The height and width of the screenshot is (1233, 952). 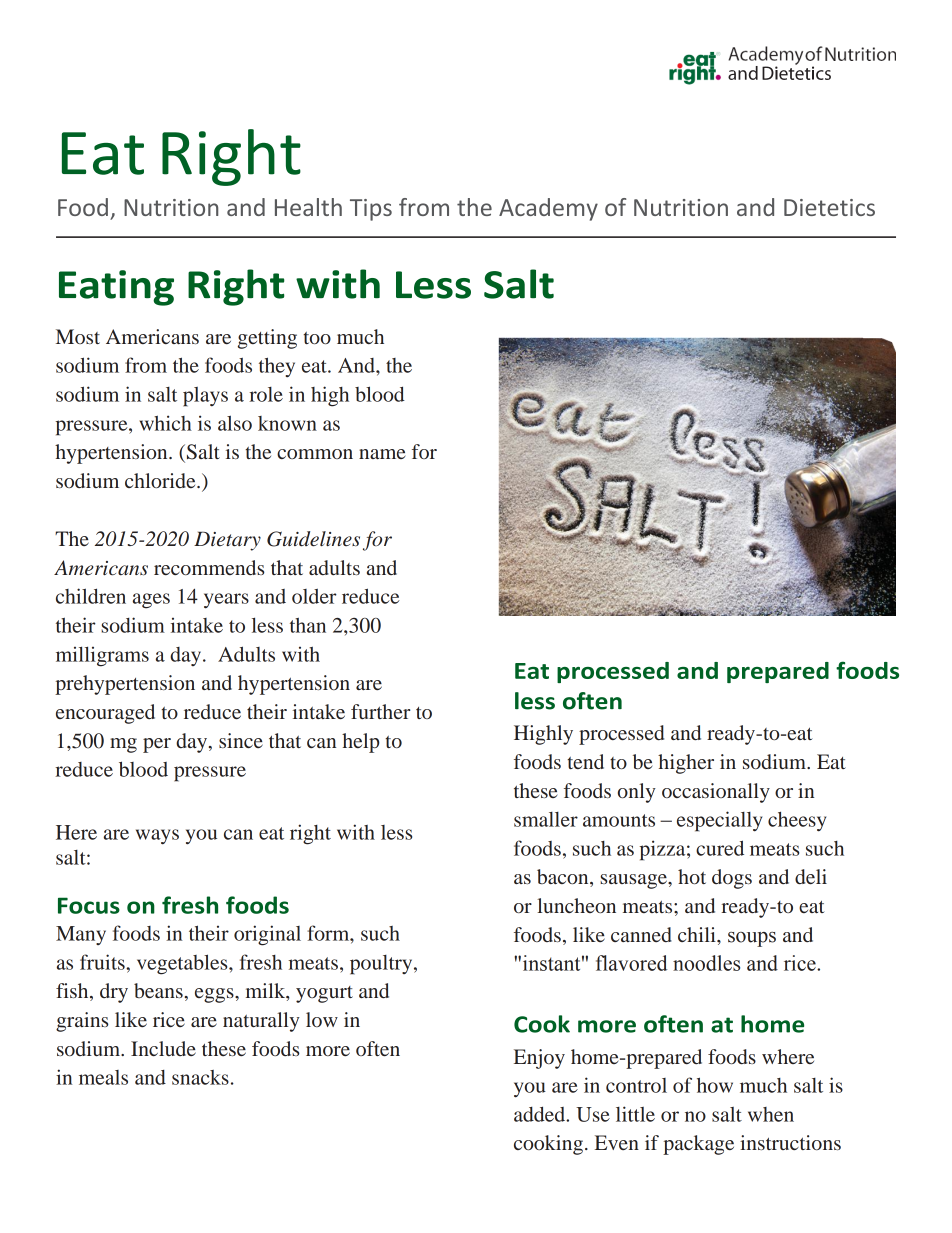 I want to click on Eating, so click(x=116, y=288).
